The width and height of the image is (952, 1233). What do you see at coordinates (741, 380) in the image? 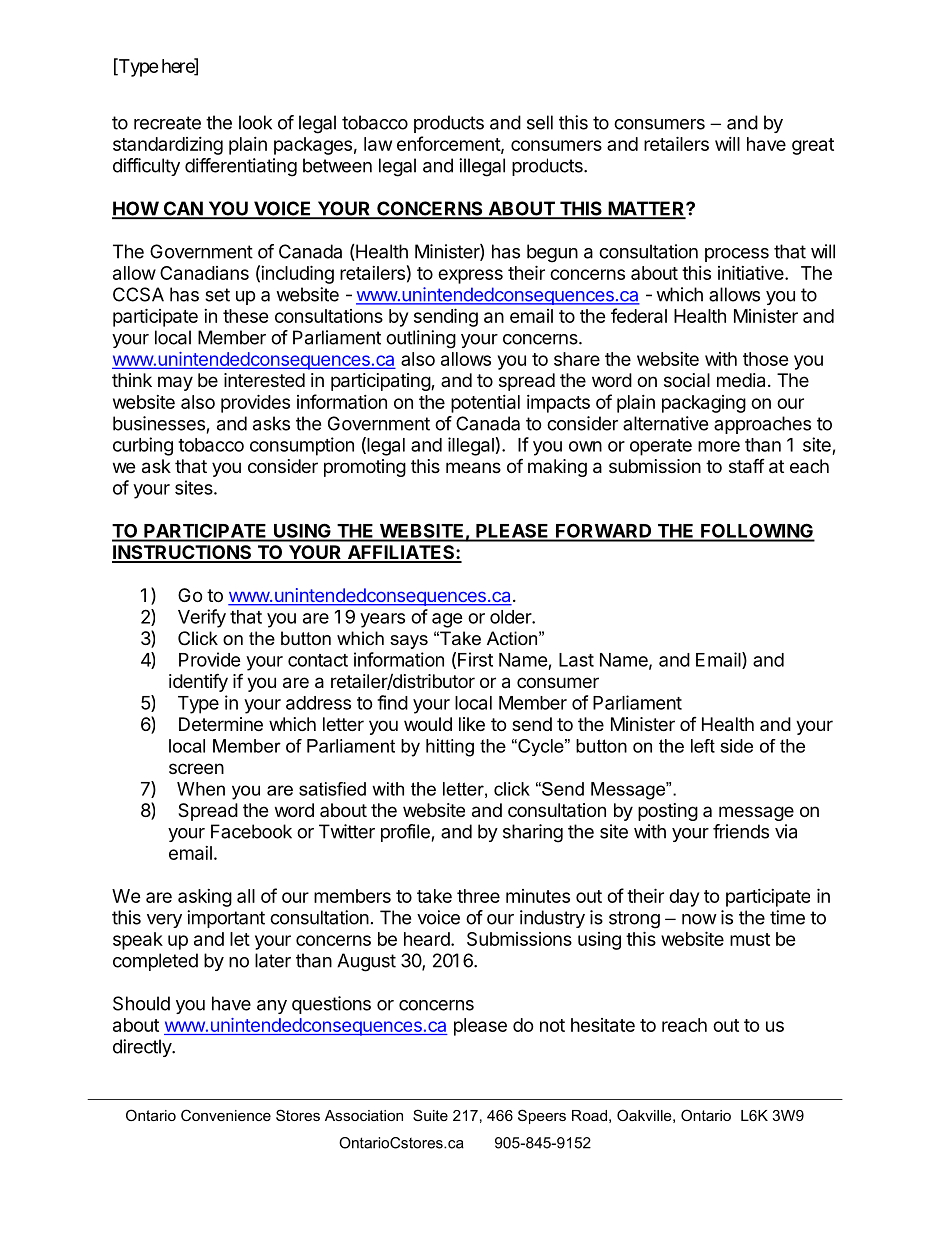
I see `media` at bounding box center [741, 380].
